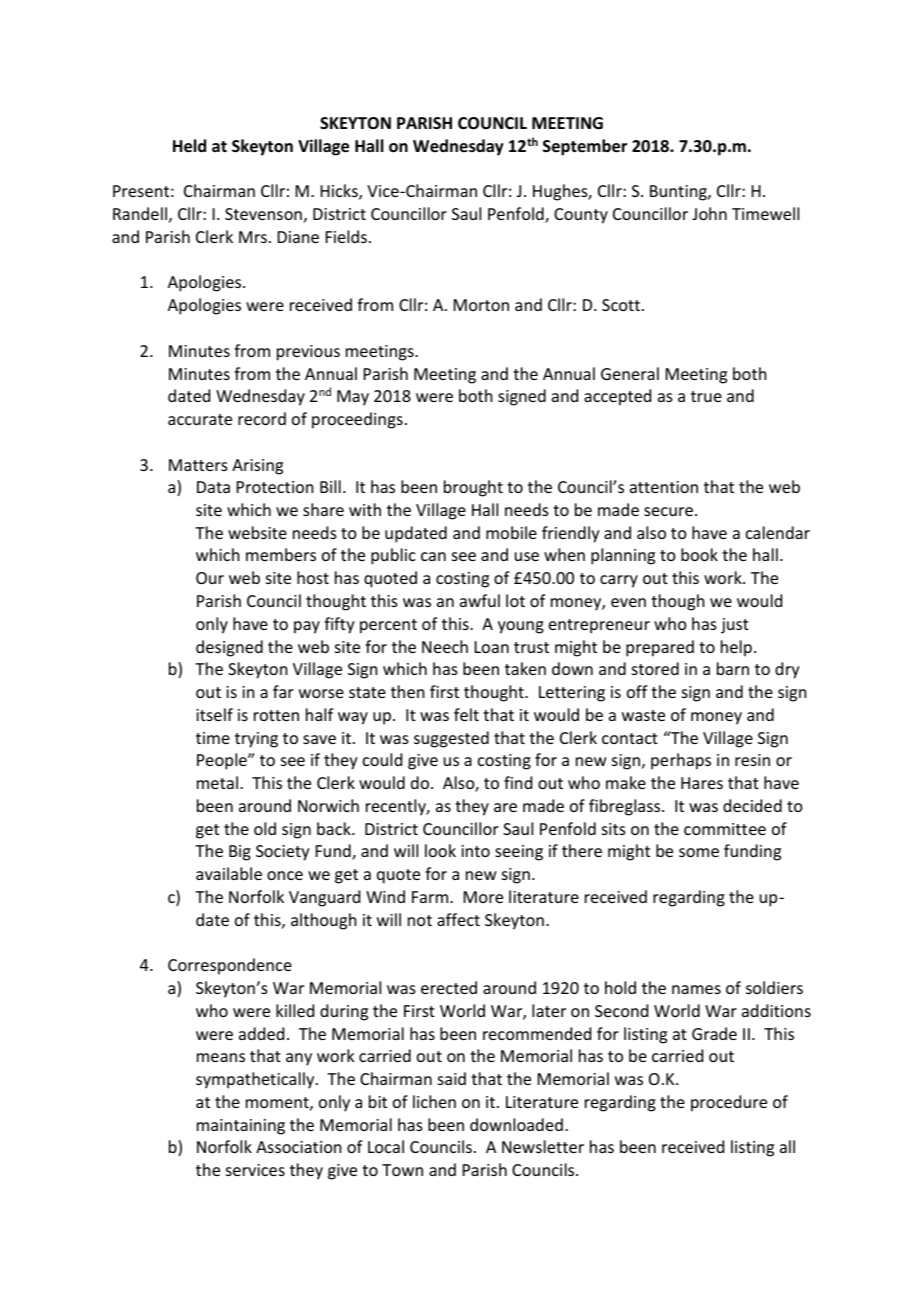 The width and height of the screenshot is (924, 1308). Describe the element at coordinates (189, 146) in the screenshot. I see `Held` at that location.
